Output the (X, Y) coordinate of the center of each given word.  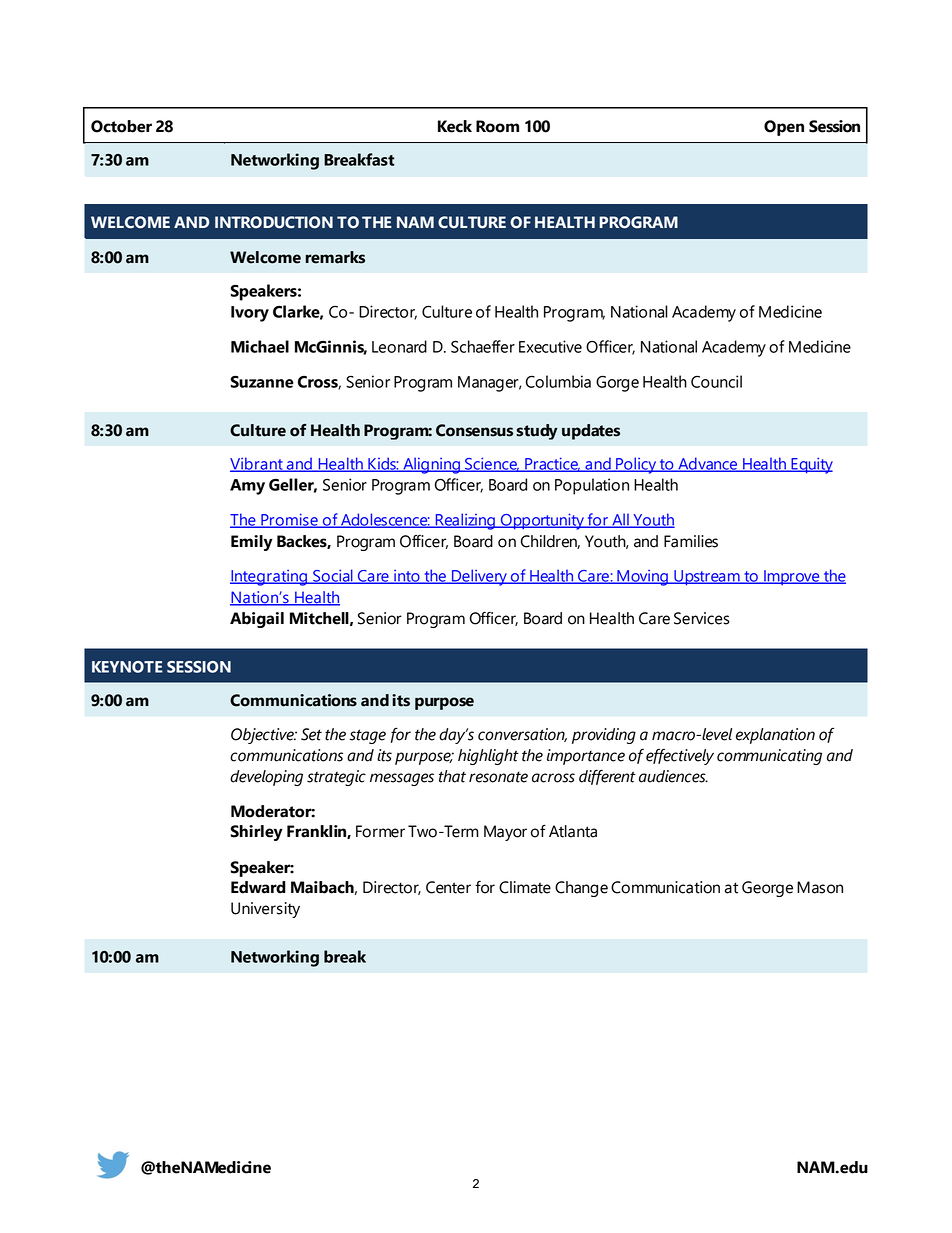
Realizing (465, 521)
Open (784, 128)
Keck (455, 126)
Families (691, 541)
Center (448, 887)
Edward (258, 887)
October (121, 126)
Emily (252, 543)
